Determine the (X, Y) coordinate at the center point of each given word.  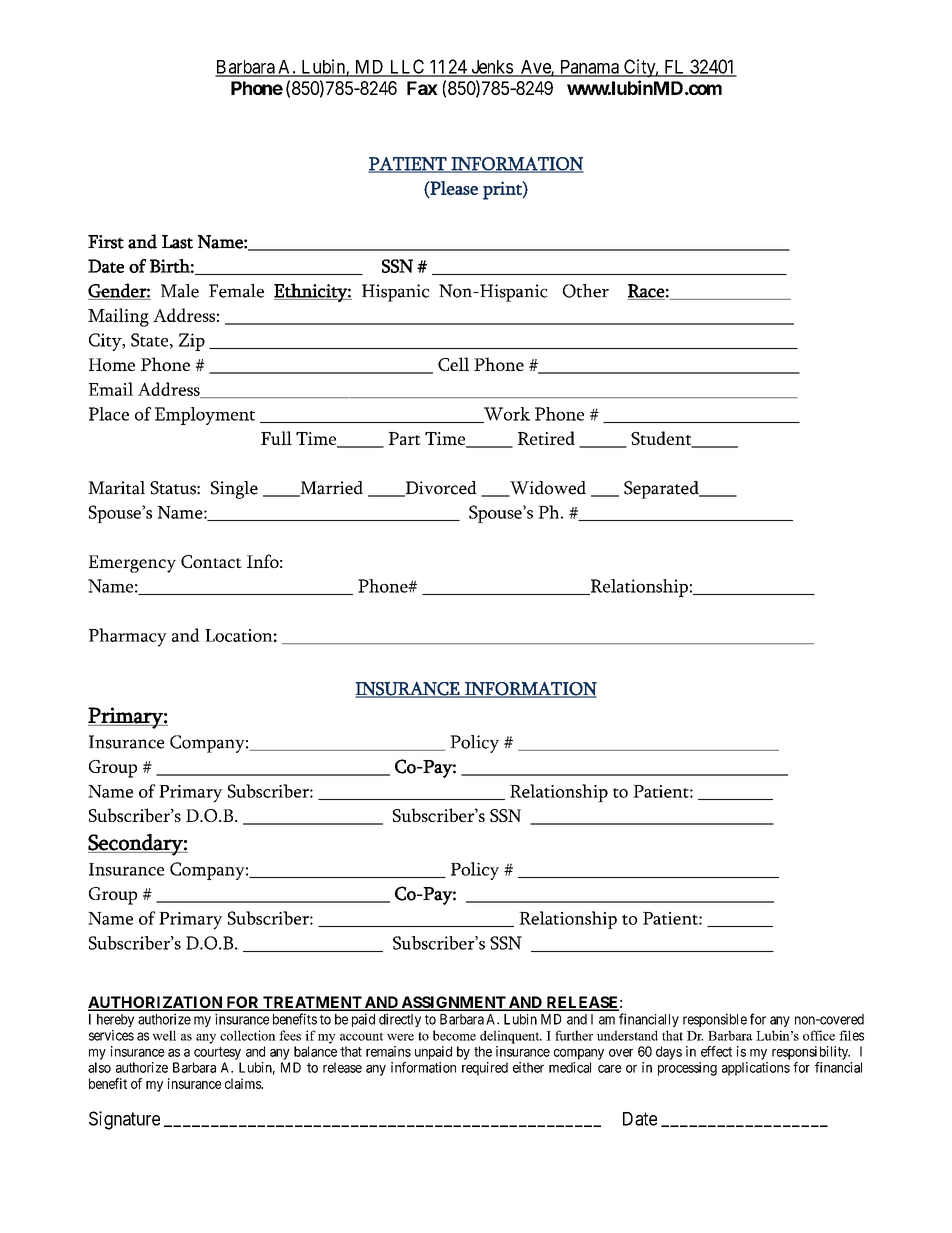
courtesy (217, 1053)
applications (756, 1069)
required (485, 1069)
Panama (589, 68)
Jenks (491, 68)
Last (177, 242)
